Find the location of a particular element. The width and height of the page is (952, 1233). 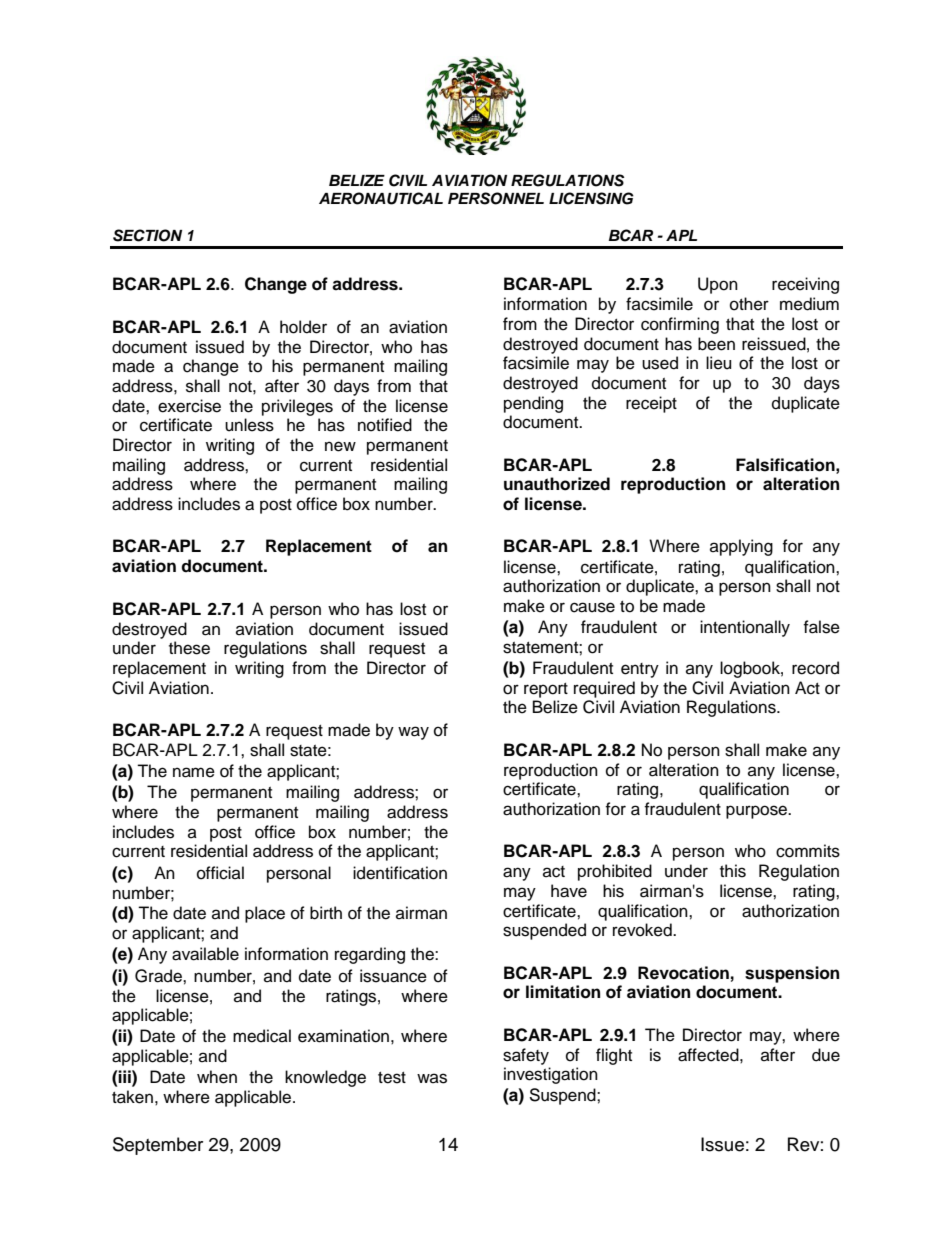

SECTION is located at coordinates (147, 235).
